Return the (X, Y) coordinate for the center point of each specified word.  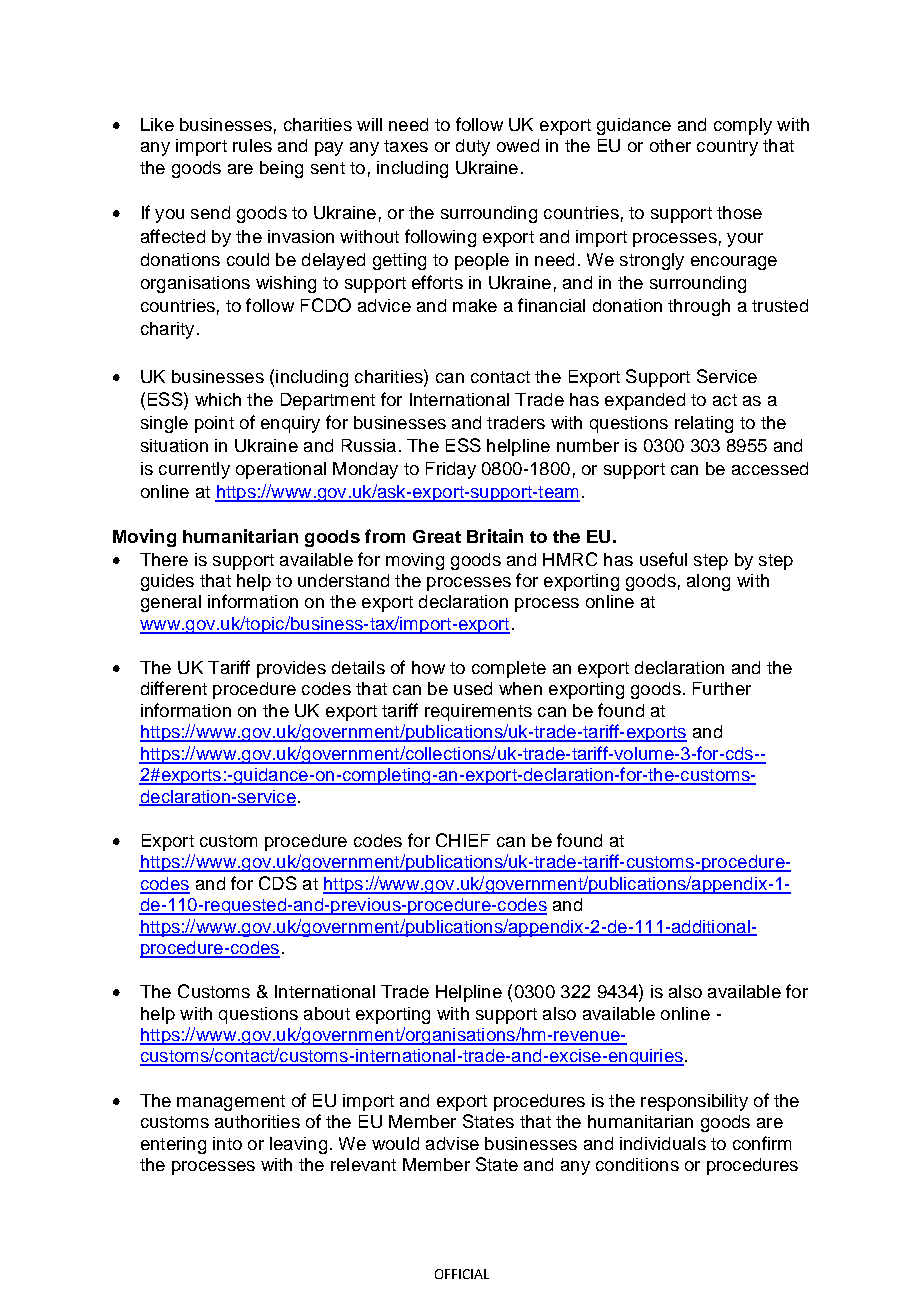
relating (704, 424)
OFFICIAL (462, 1274)
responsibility (694, 1102)
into (227, 1143)
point (214, 424)
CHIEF (463, 840)
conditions (637, 1164)
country (727, 148)
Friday (451, 470)
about (327, 1013)
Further (722, 688)
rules (252, 145)
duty (473, 147)
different (174, 688)
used (473, 688)
